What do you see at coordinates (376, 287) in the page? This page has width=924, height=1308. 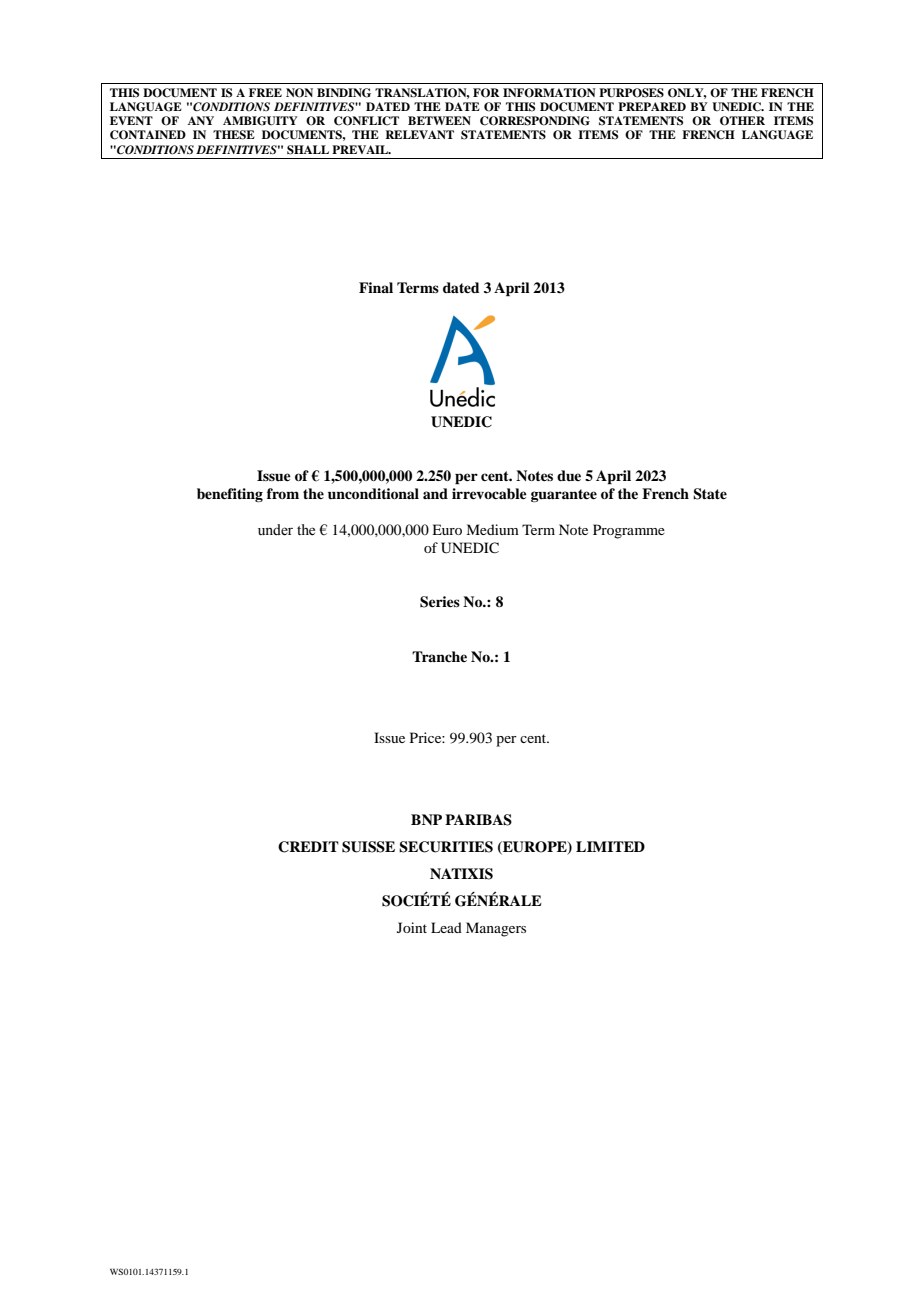 I see `Final` at bounding box center [376, 287].
